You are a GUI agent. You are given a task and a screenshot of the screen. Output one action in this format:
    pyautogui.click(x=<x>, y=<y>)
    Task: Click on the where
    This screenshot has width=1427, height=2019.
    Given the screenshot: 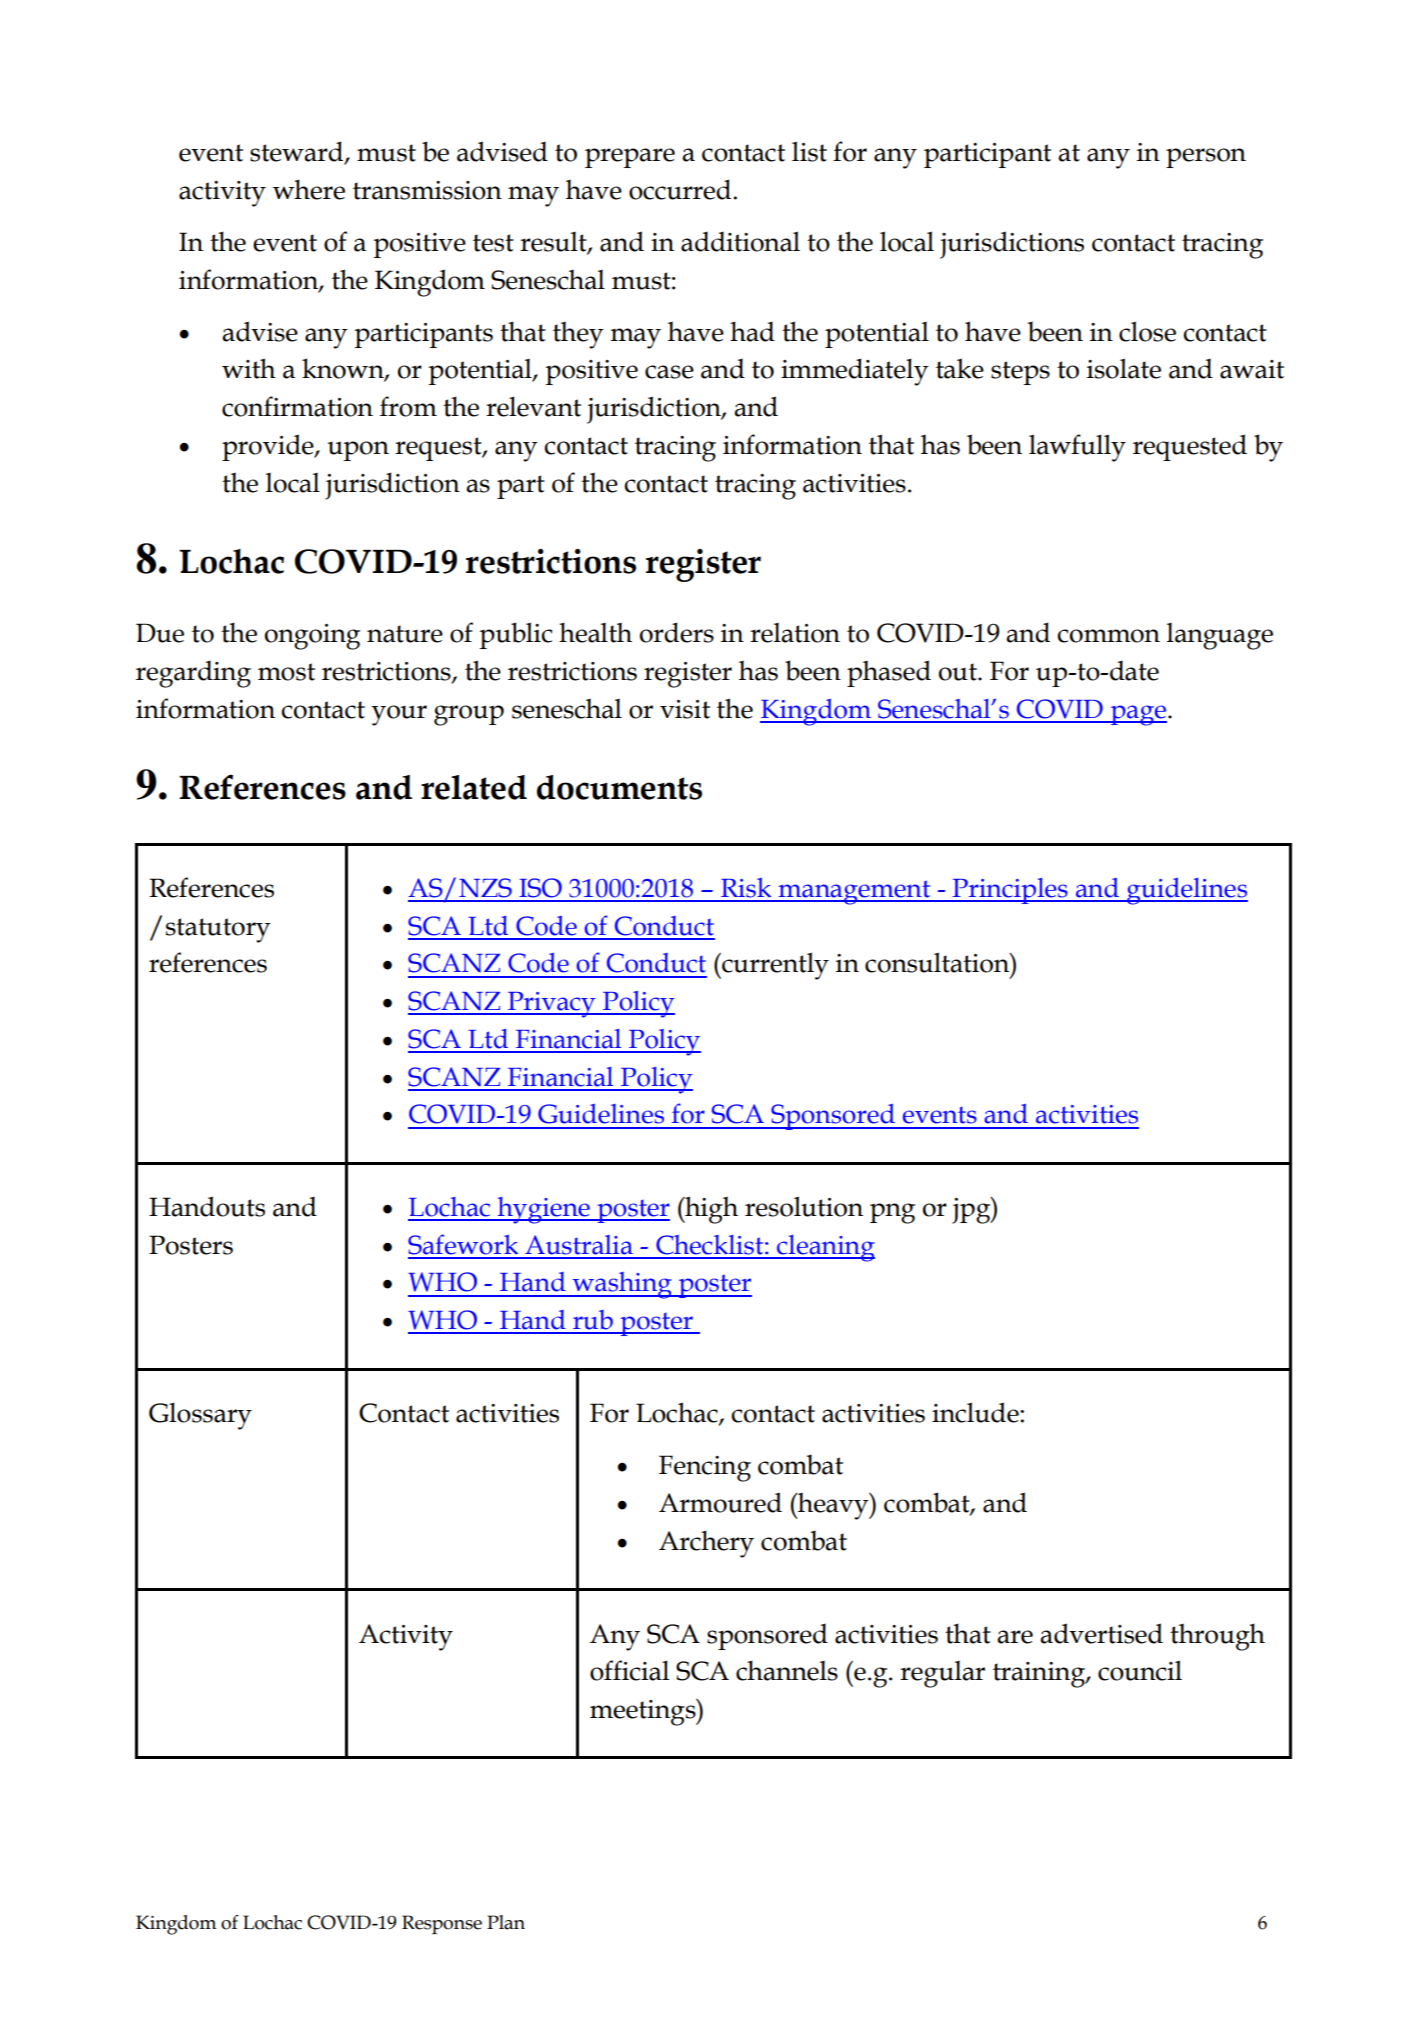 What is the action you would take?
    pyautogui.click(x=309, y=189)
